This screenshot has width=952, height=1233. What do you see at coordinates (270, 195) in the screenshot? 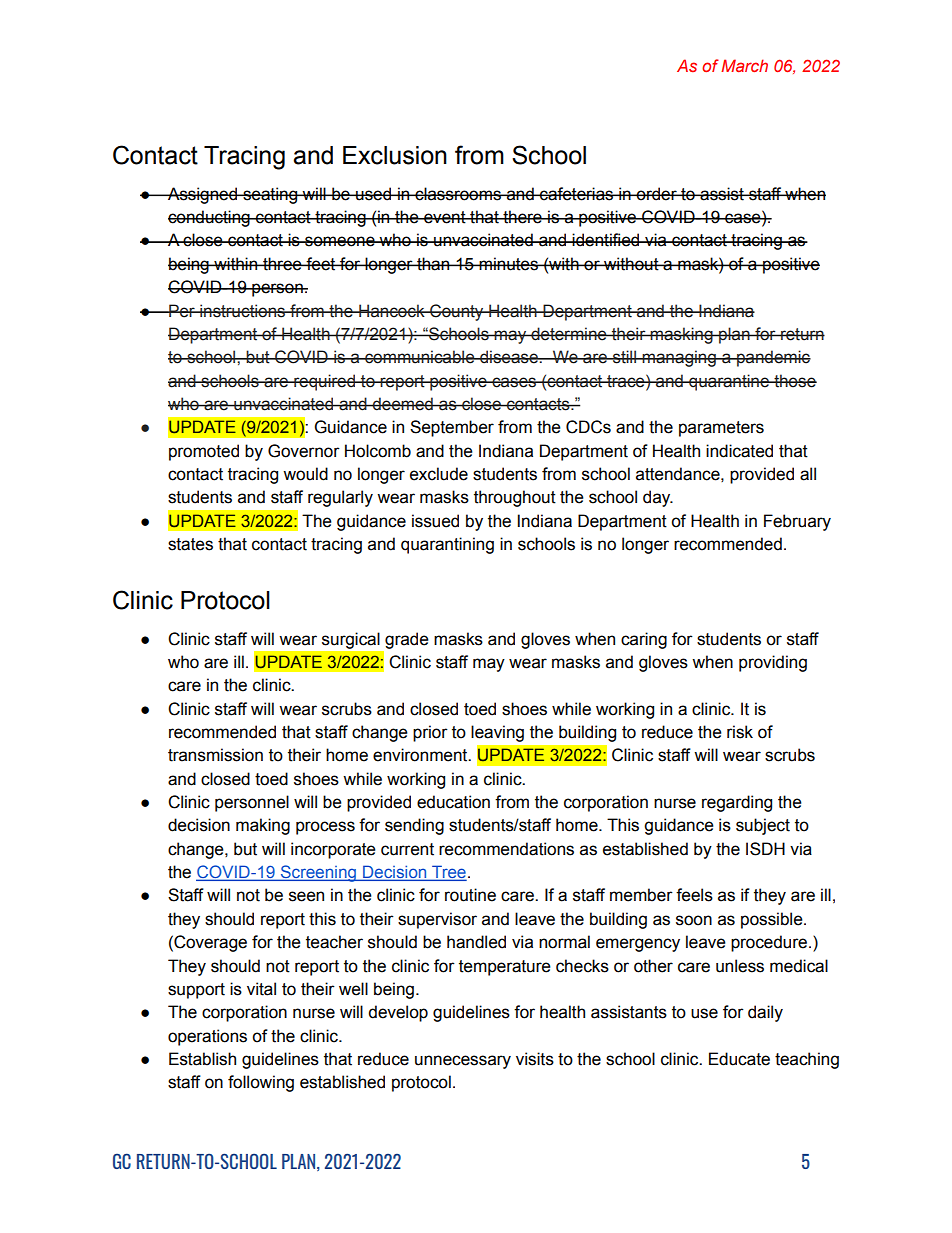
I see `seating` at bounding box center [270, 195].
